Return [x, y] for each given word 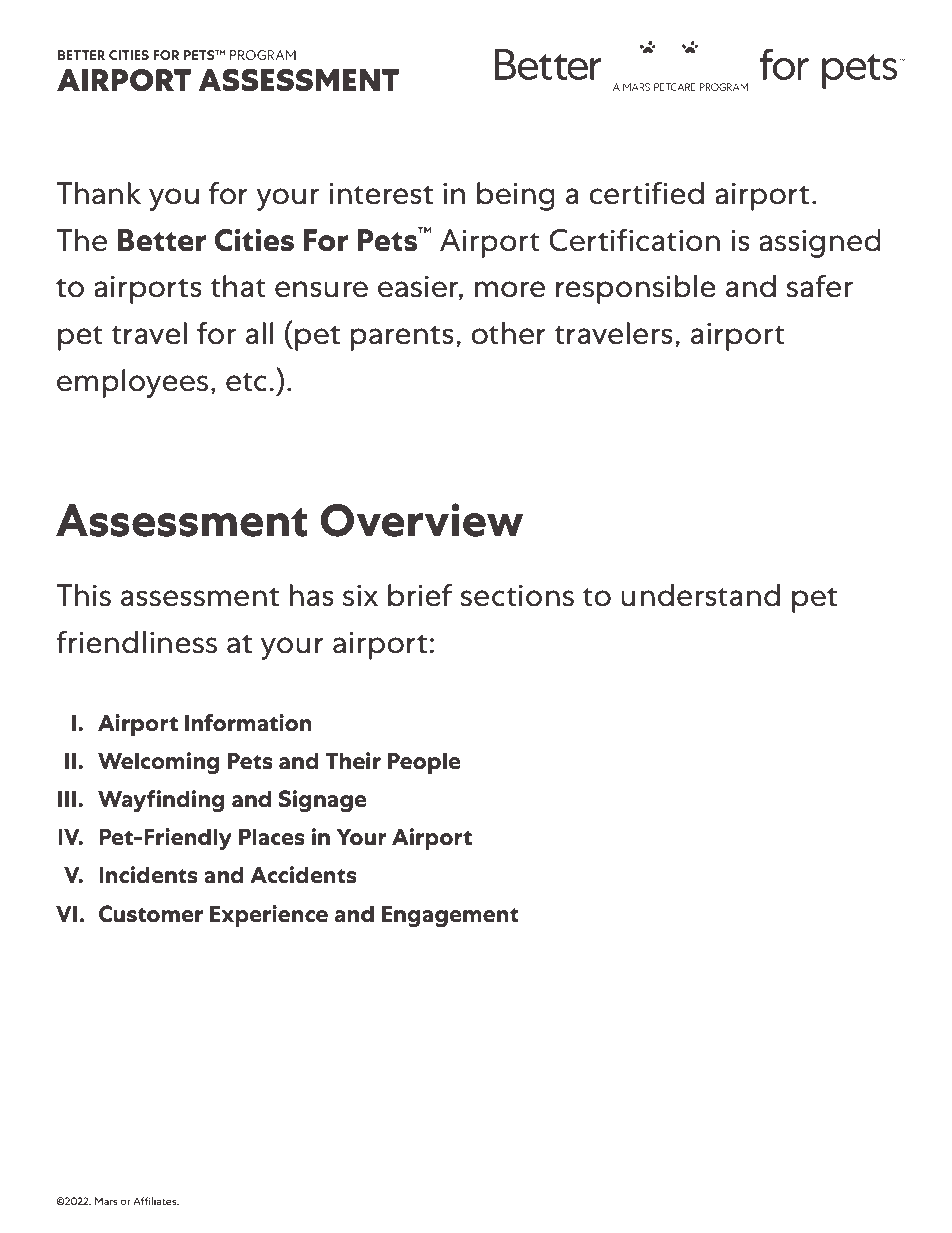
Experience [269, 916]
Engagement [450, 916]
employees [132, 383]
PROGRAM [263, 55]
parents [402, 338]
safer [820, 286]
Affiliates [156, 1201]
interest [381, 193]
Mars [106, 1201]
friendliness [136, 642]
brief [420, 595]
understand [700, 595]
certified [646, 193]
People [424, 763]
